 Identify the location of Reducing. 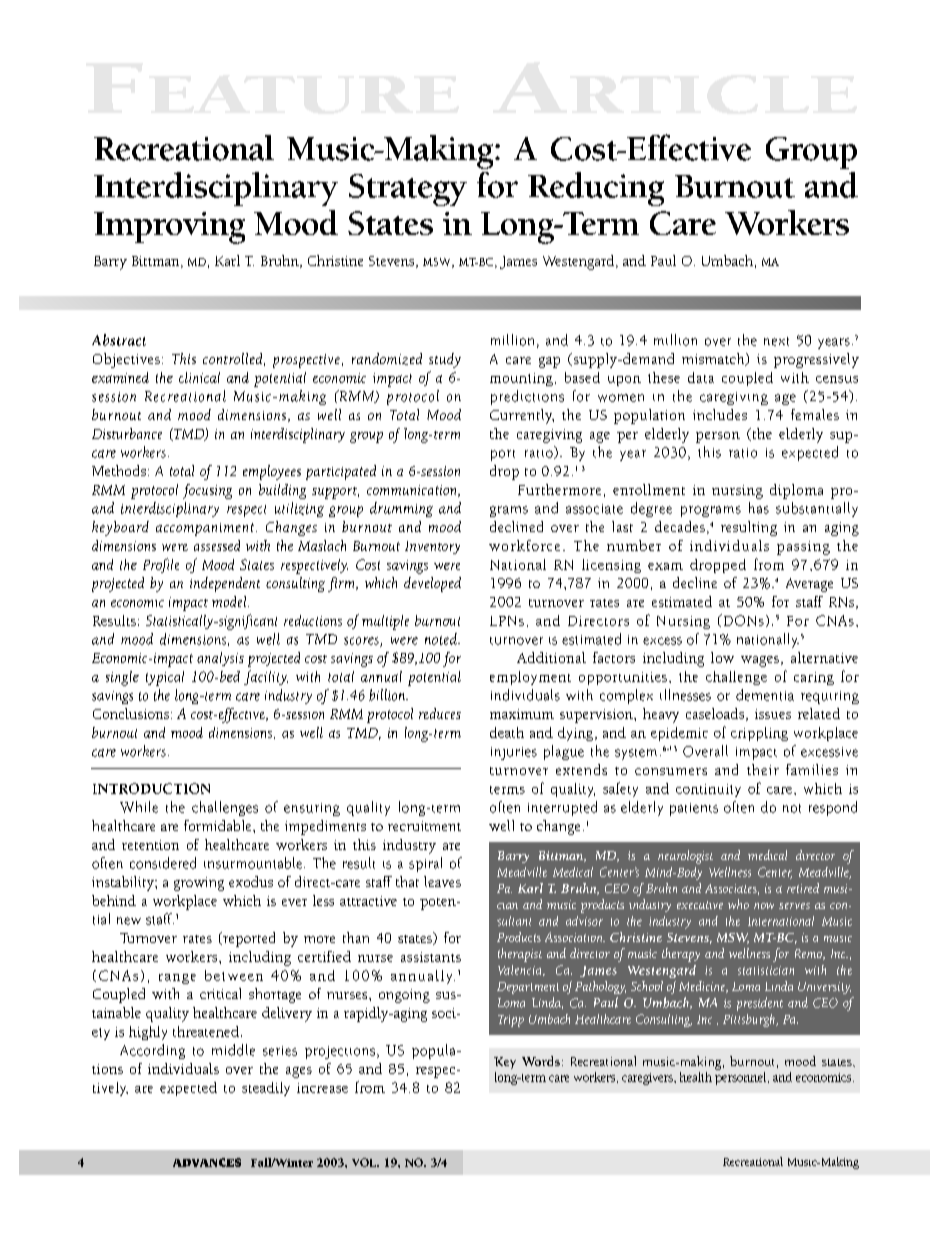
(596, 189).
